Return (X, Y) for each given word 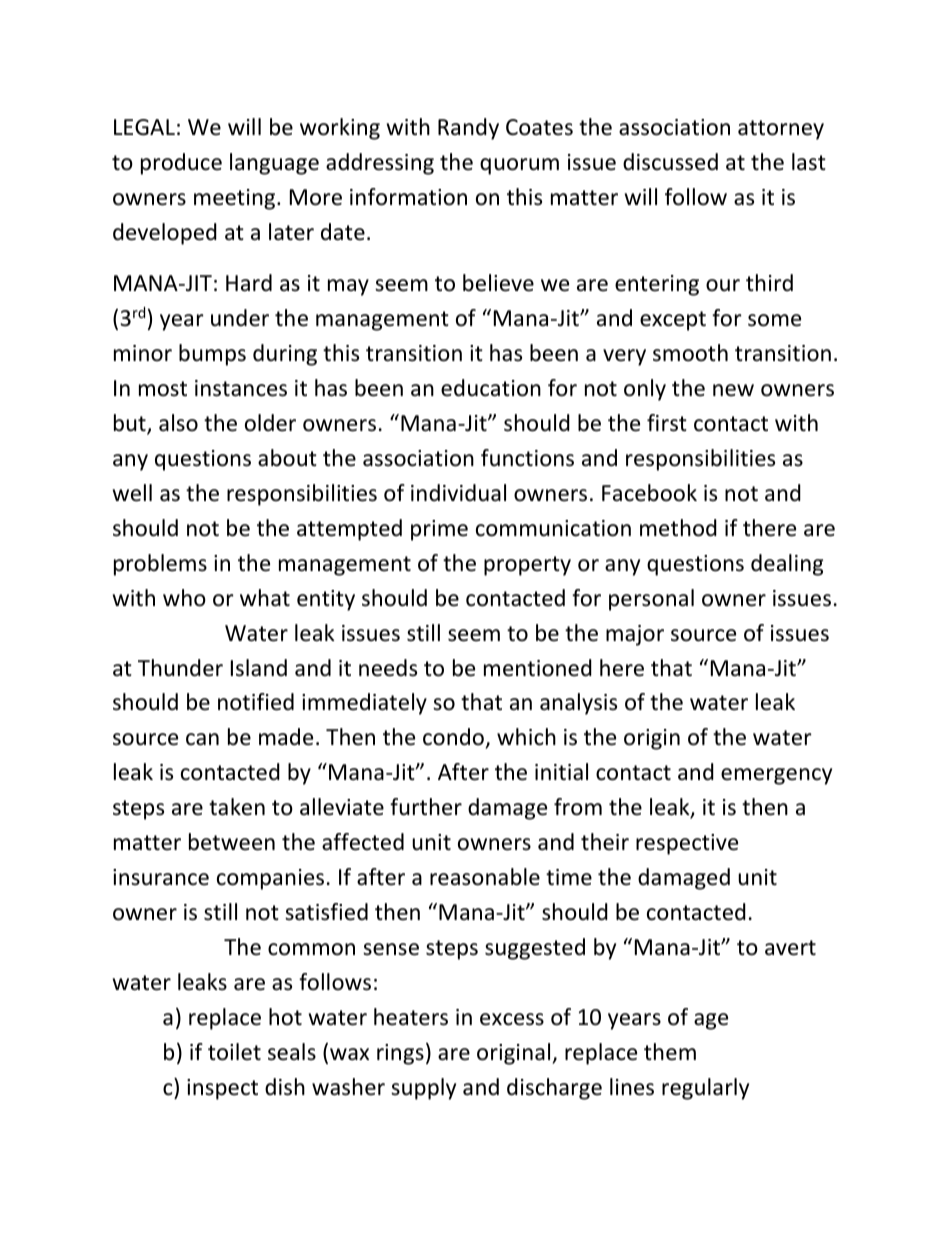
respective (687, 844)
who (184, 598)
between (232, 842)
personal (651, 600)
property (527, 566)
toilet (234, 1052)
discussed (670, 162)
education (491, 388)
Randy (468, 129)
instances (241, 388)
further (426, 807)
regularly (705, 1089)
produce (181, 164)
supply (423, 1089)
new (733, 390)
